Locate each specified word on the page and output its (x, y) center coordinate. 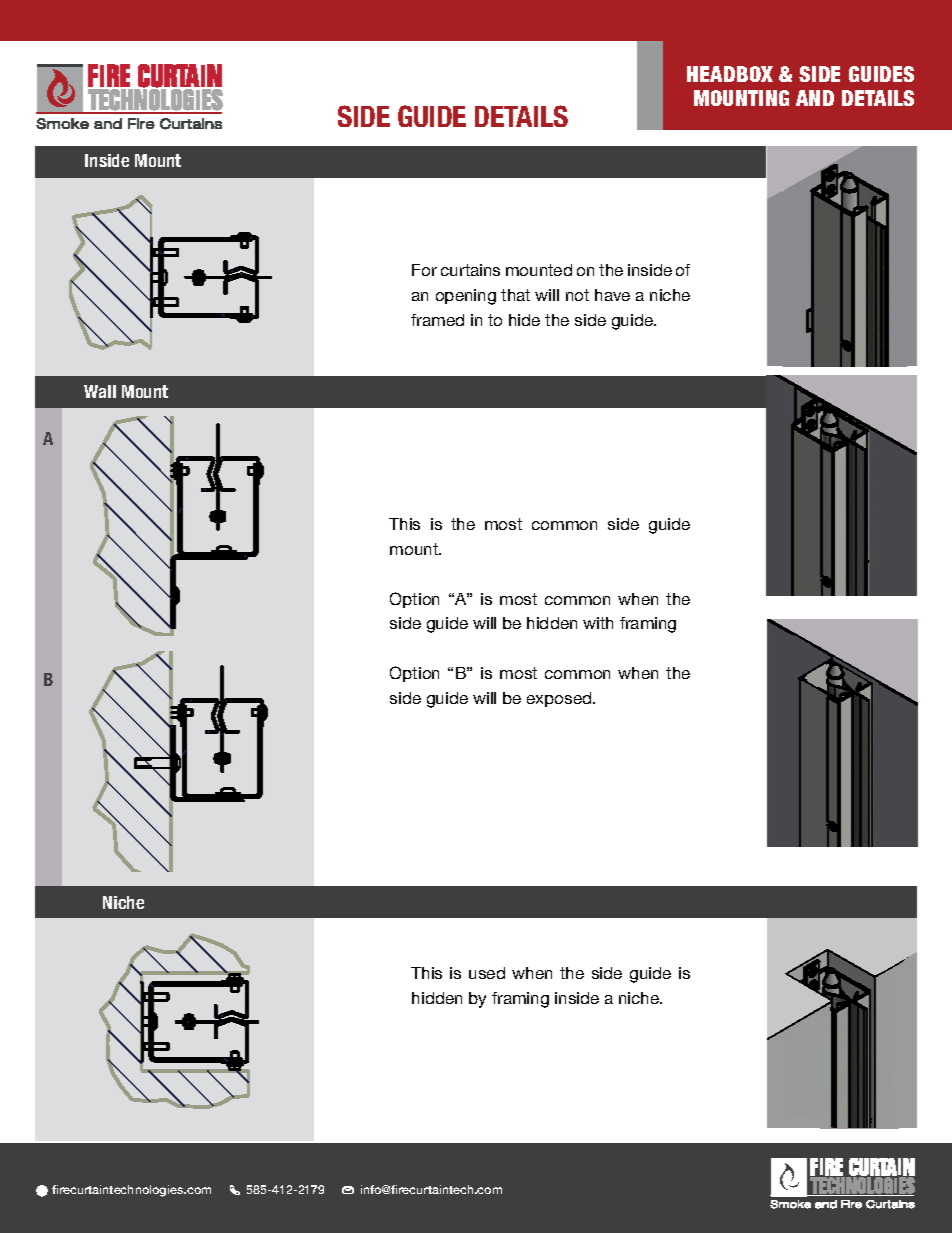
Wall (100, 391)
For (424, 270)
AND (815, 98)
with (598, 623)
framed (437, 320)
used (487, 973)
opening (466, 297)
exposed (560, 699)
